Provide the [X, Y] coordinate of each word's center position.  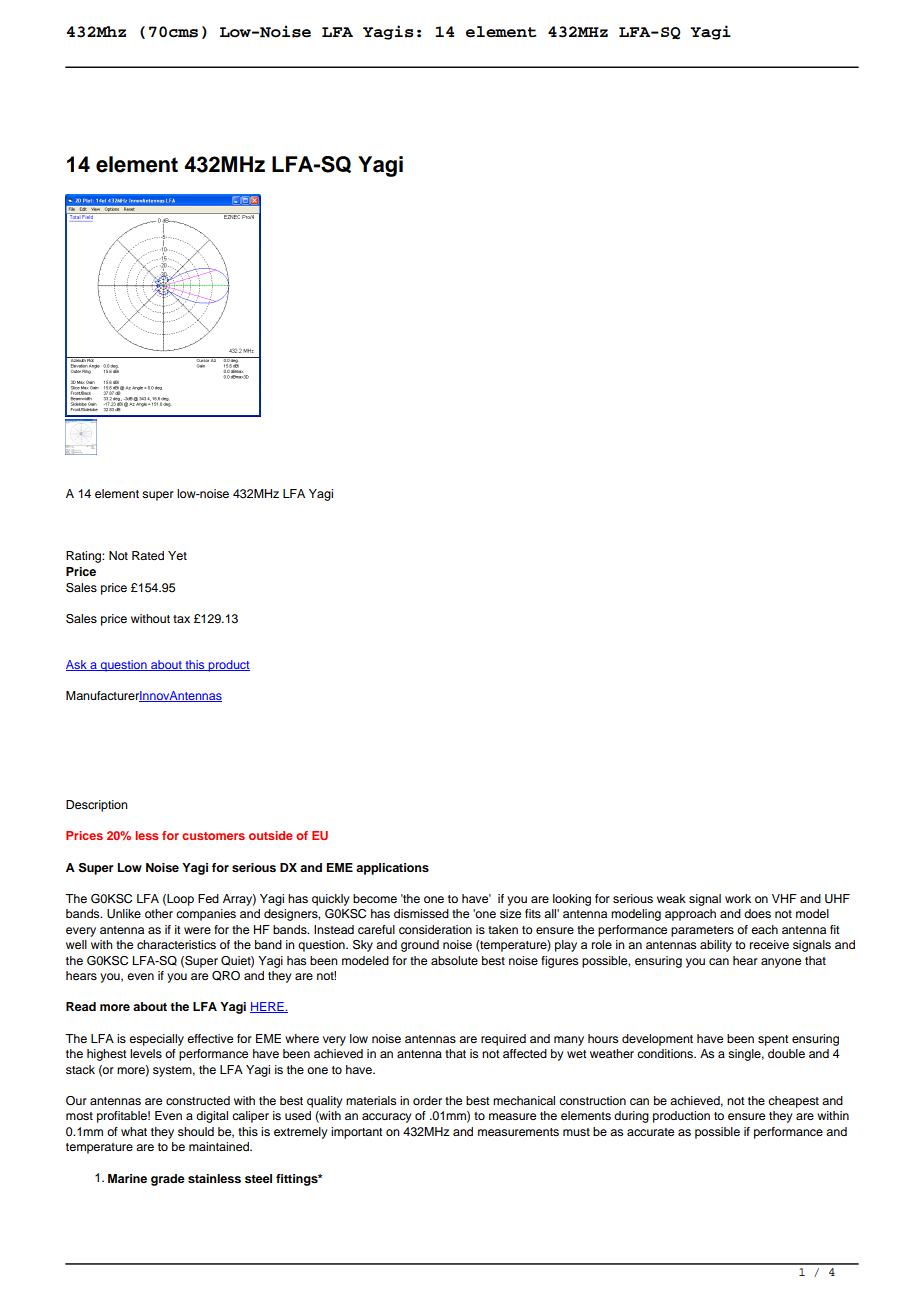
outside [271, 835]
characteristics [176, 944]
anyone [781, 963]
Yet [177, 555]
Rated [148, 555]
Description [97, 806]
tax [181, 619]
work [738, 898]
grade [168, 1180]
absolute [454, 960]
